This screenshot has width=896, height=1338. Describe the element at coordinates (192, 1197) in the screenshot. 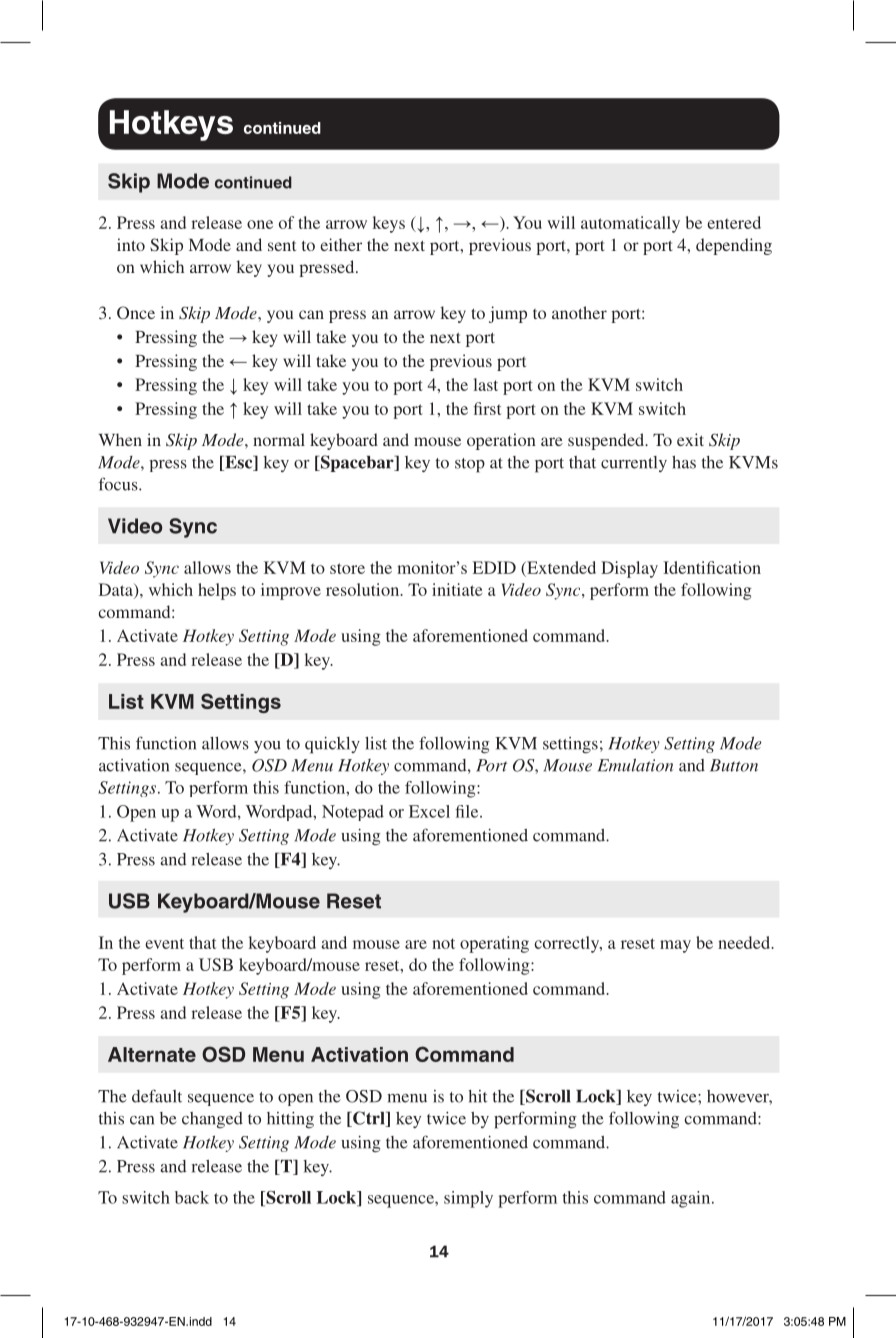

I see `back` at that location.
